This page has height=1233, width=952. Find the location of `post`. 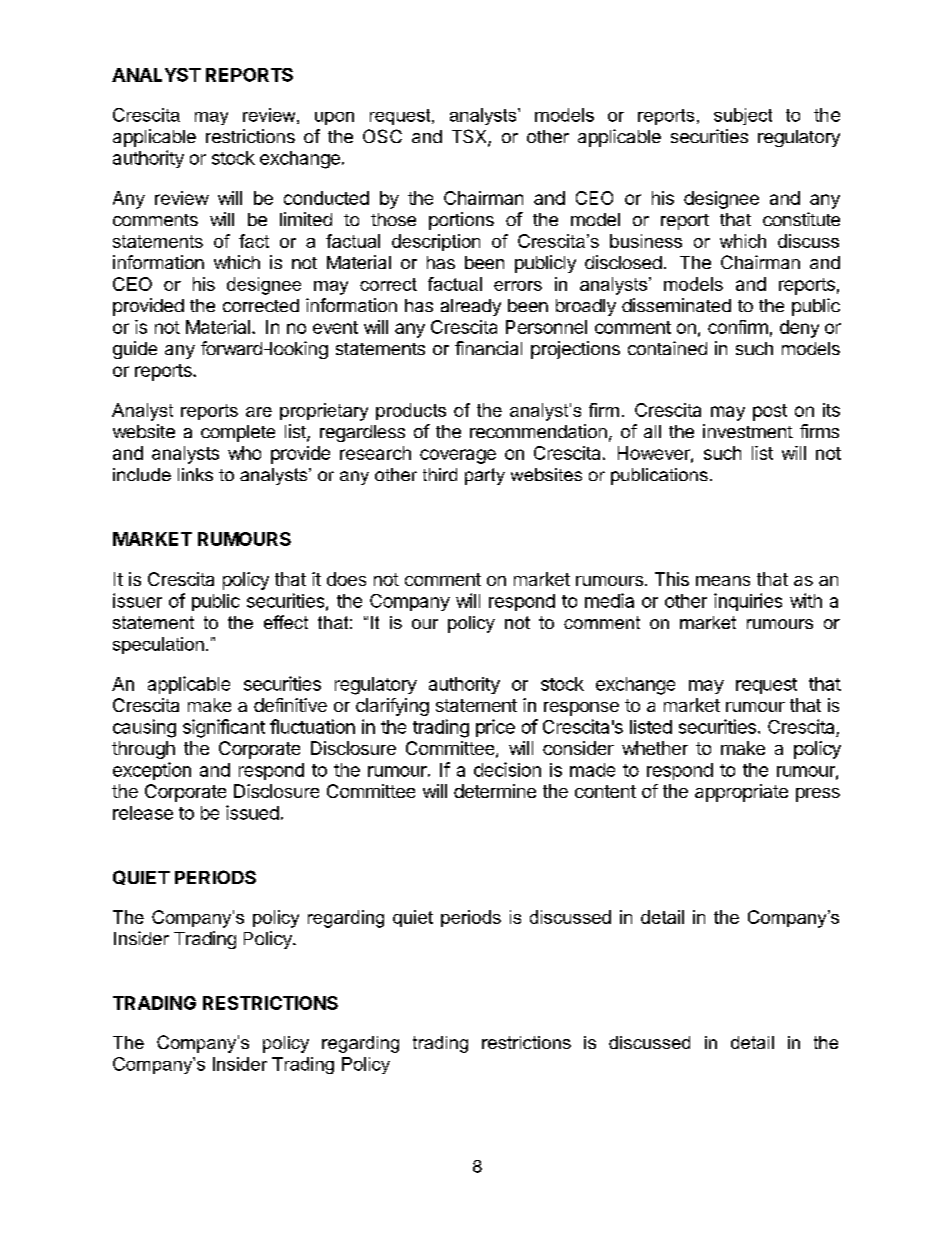

post is located at coordinates (770, 412).
